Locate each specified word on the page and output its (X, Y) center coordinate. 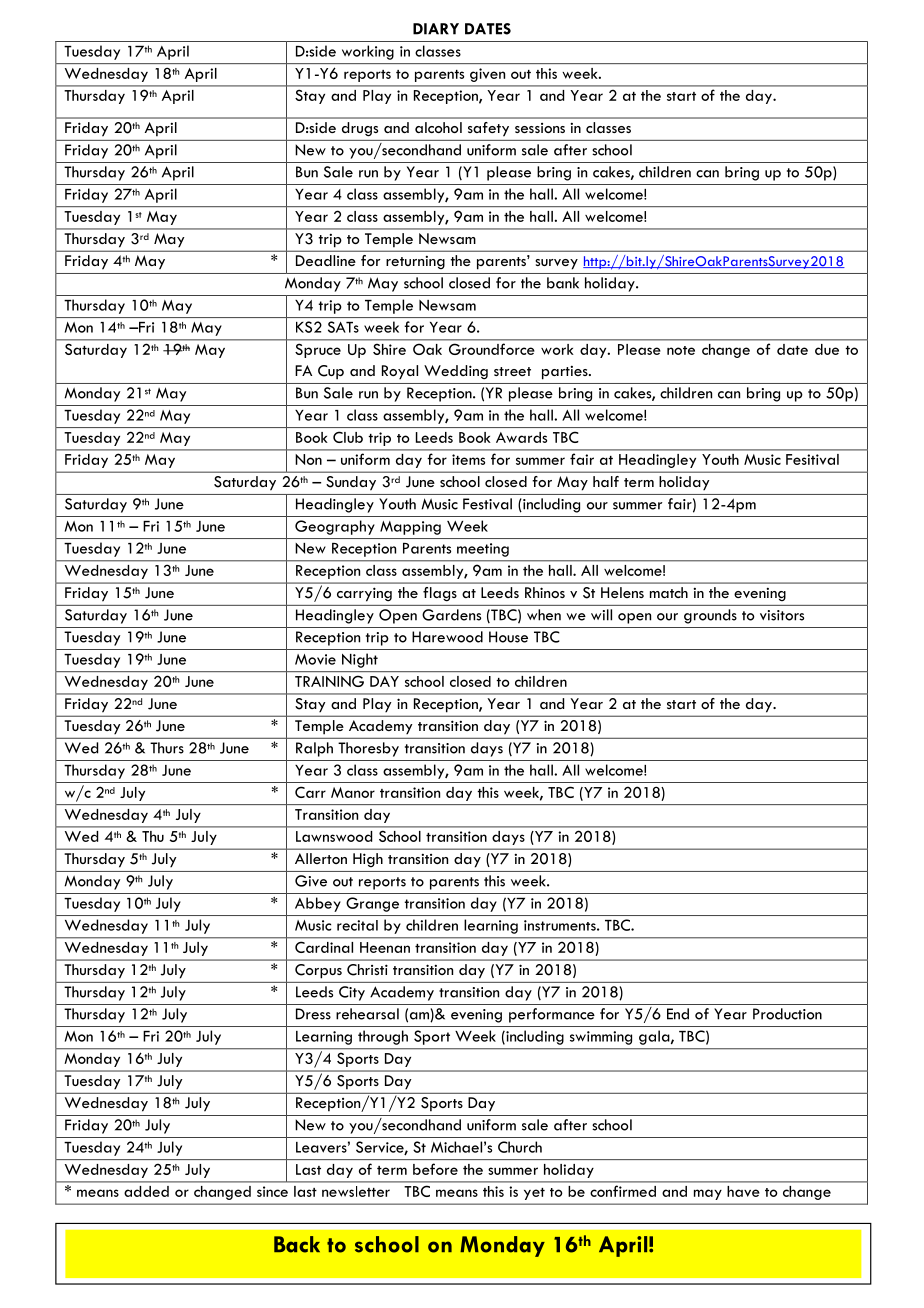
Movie (315, 659)
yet (534, 1194)
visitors (782, 615)
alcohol (438, 127)
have (743, 1191)
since (272, 1191)
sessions (540, 128)
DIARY (436, 29)
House (508, 637)
